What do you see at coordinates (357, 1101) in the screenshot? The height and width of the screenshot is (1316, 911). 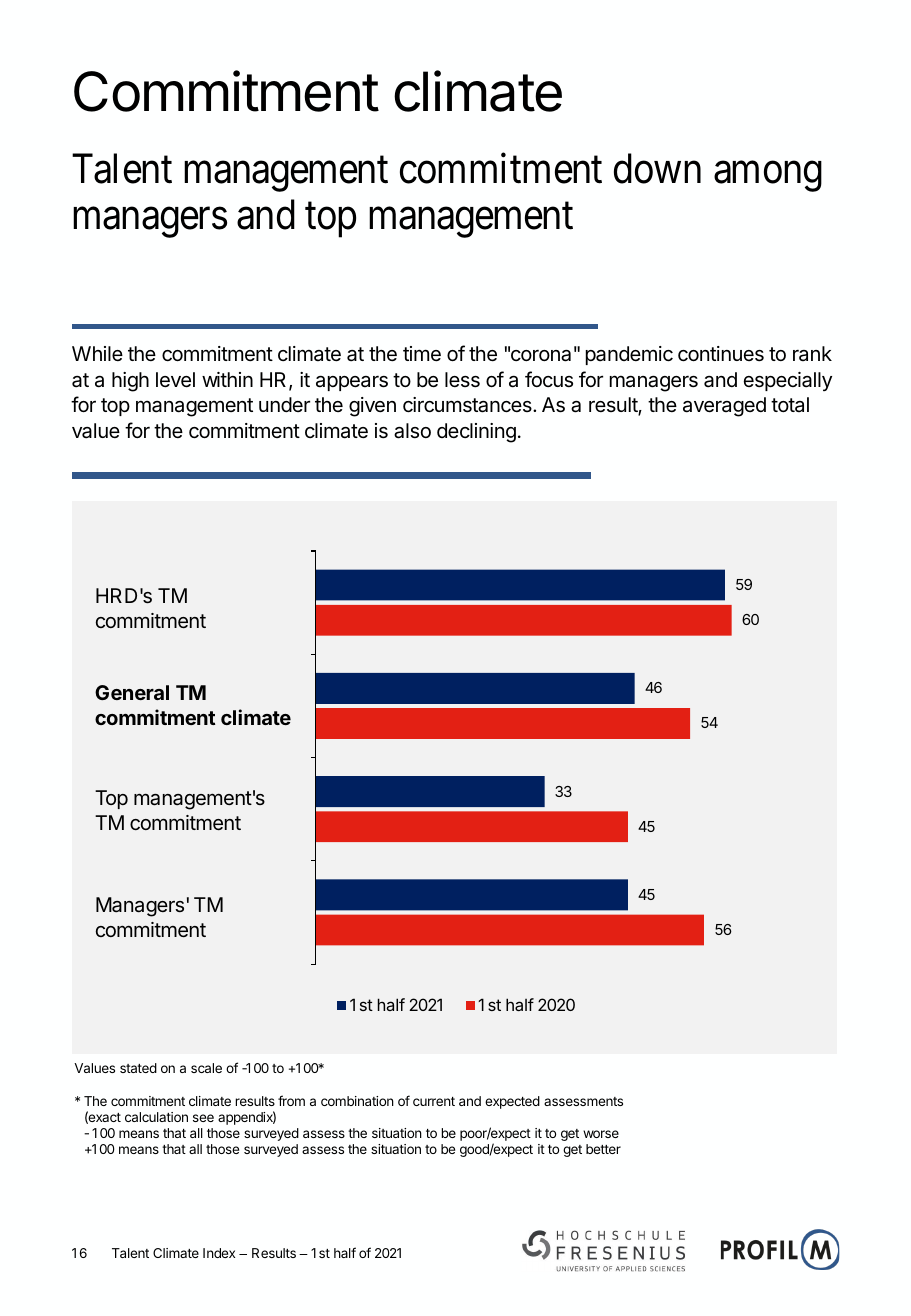 I see `combination` at bounding box center [357, 1101].
